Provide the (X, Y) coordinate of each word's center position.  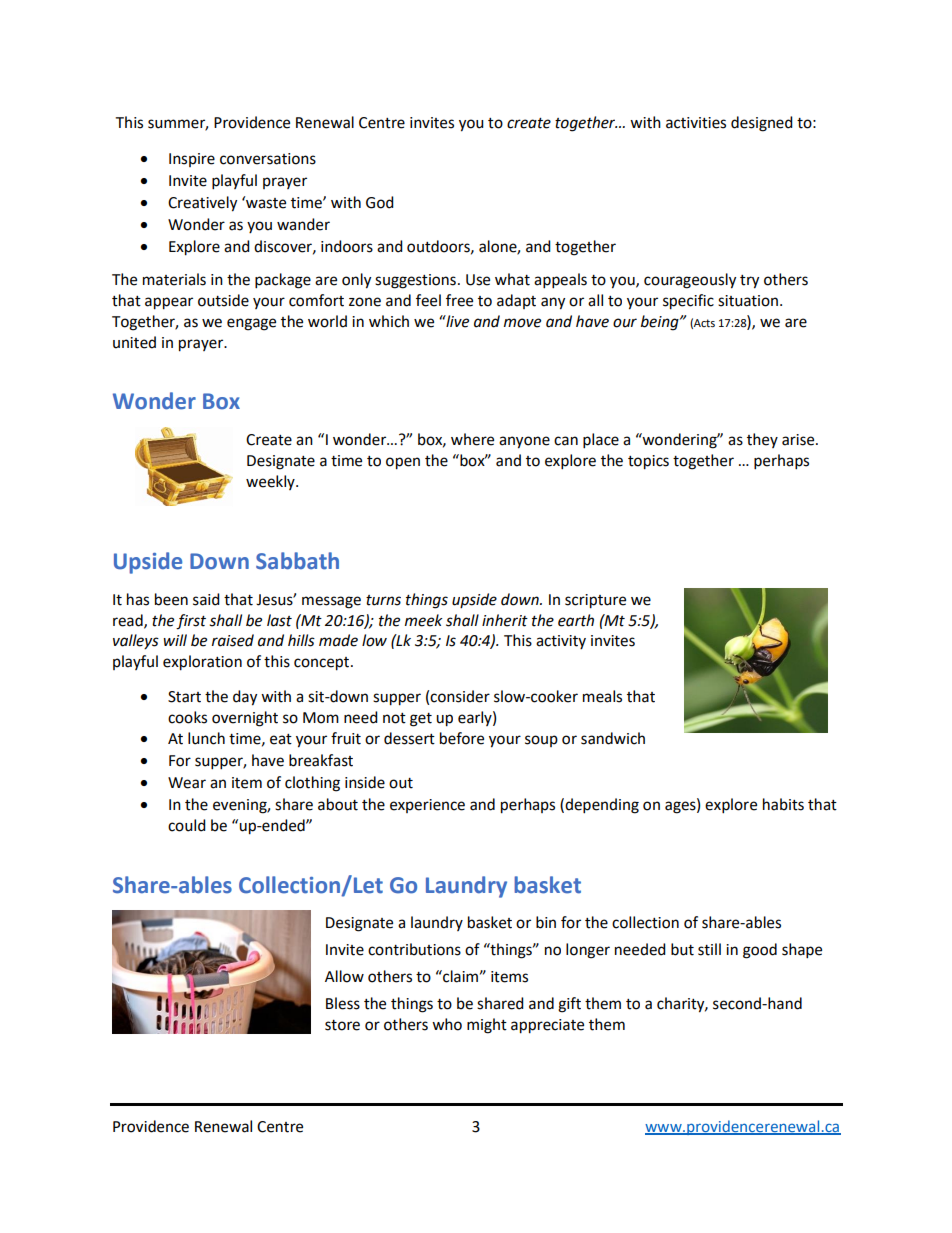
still (709, 949)
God (380, 202)
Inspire (192, 160)
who (447, 1024)
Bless (343, 1003)
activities (696, 123)
